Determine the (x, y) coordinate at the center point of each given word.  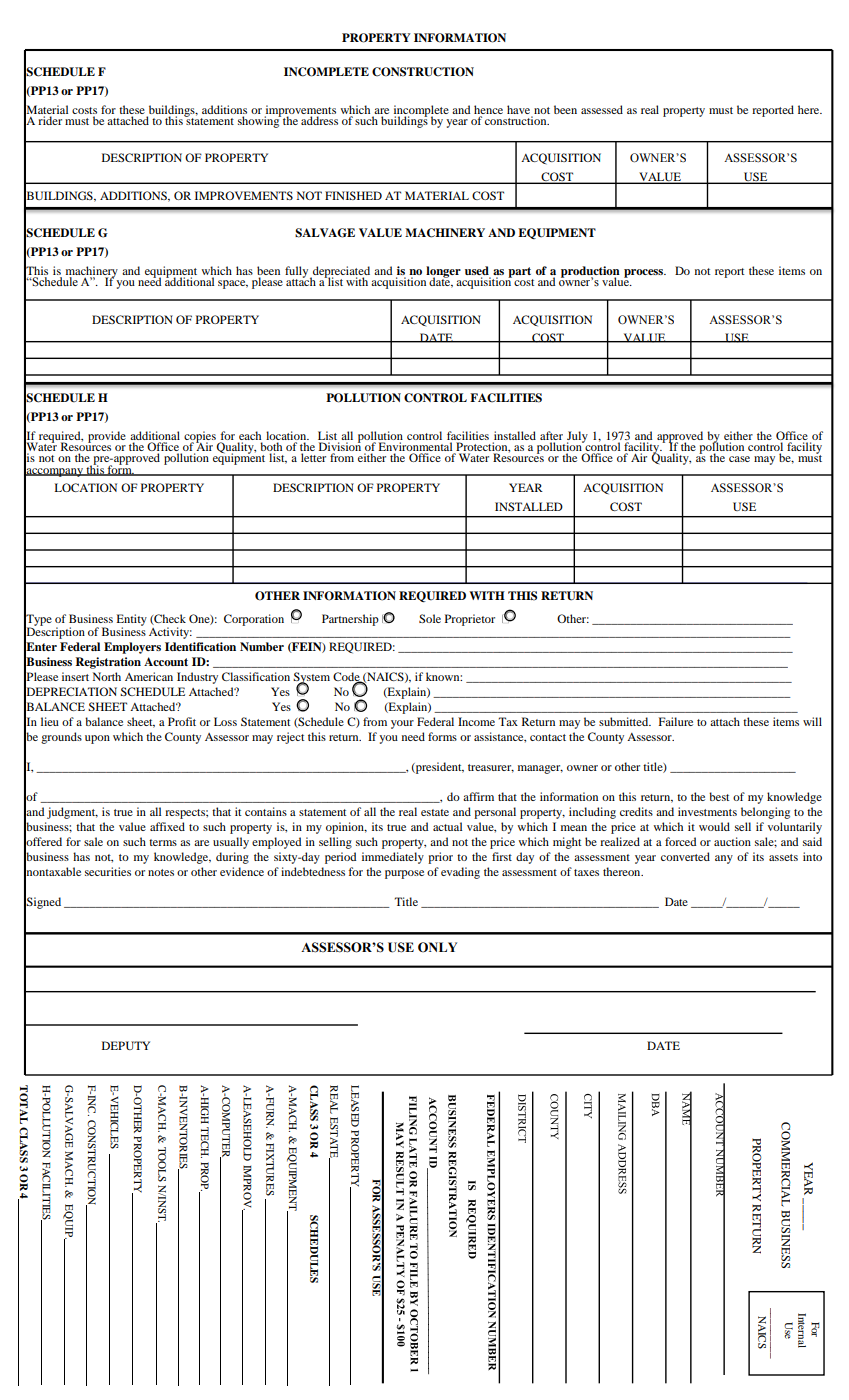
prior (440, 858)
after (551, 435)
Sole (430, 618)
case (739, 459)
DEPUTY (126, 1045)
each (250, 435)
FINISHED (353, 195)
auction (732, 841)
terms (163, 842)
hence (488, 109)
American (149, 676)
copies (201, 438)
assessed (602, 109)
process (645, 273)
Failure (676, 721)
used (477, 270)
